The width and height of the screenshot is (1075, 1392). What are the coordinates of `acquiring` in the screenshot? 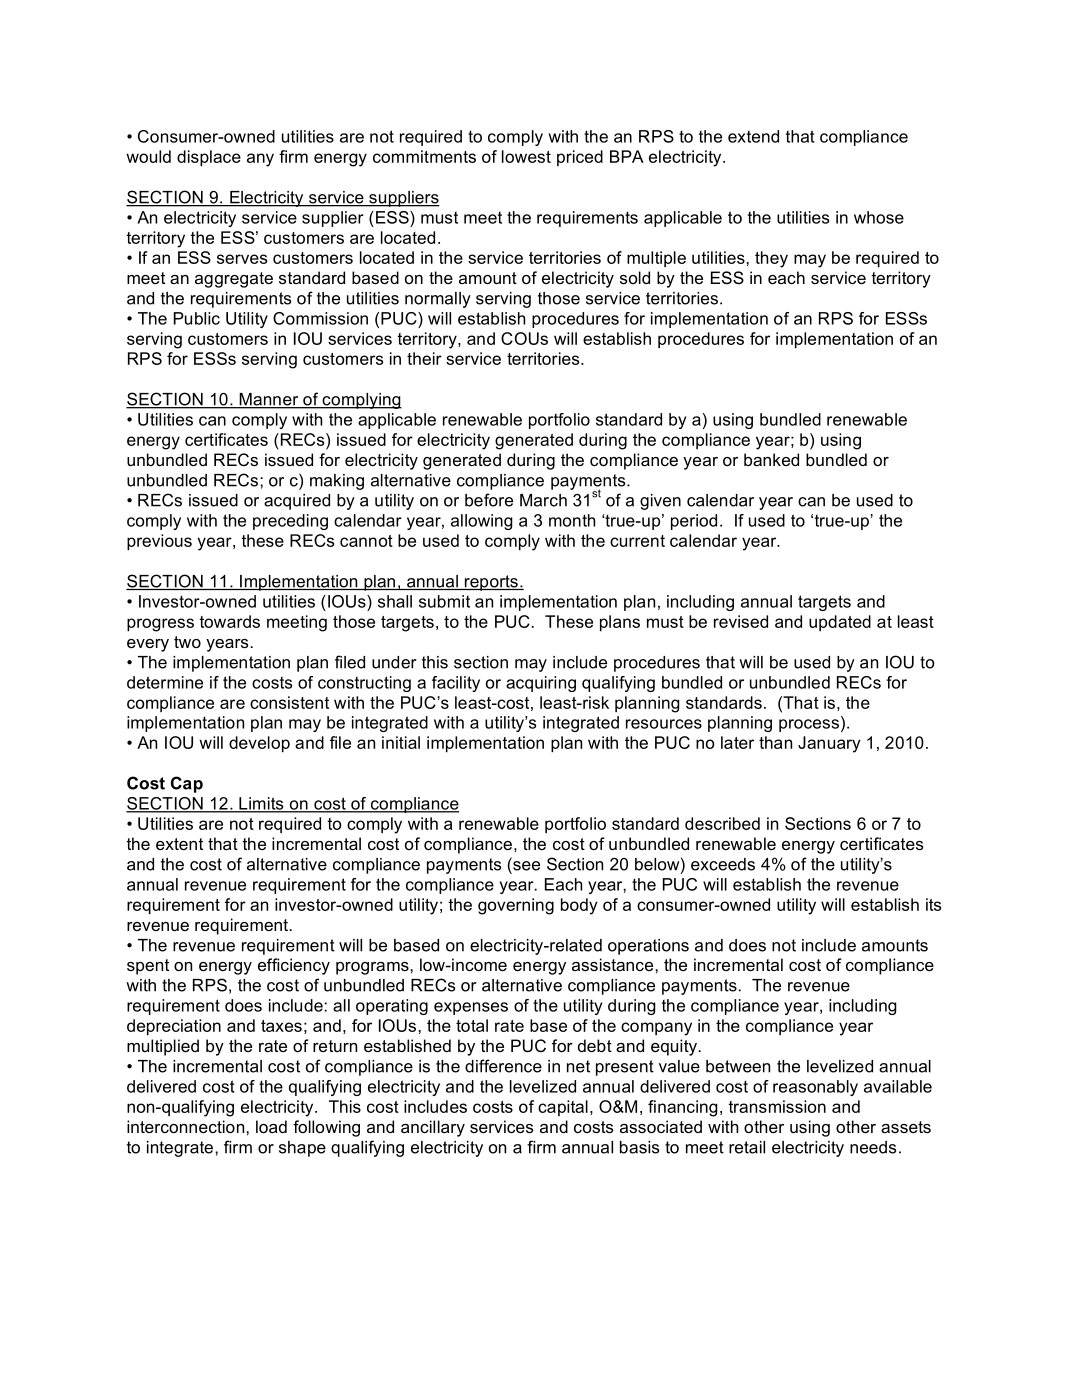 It's located at (541, 684).
